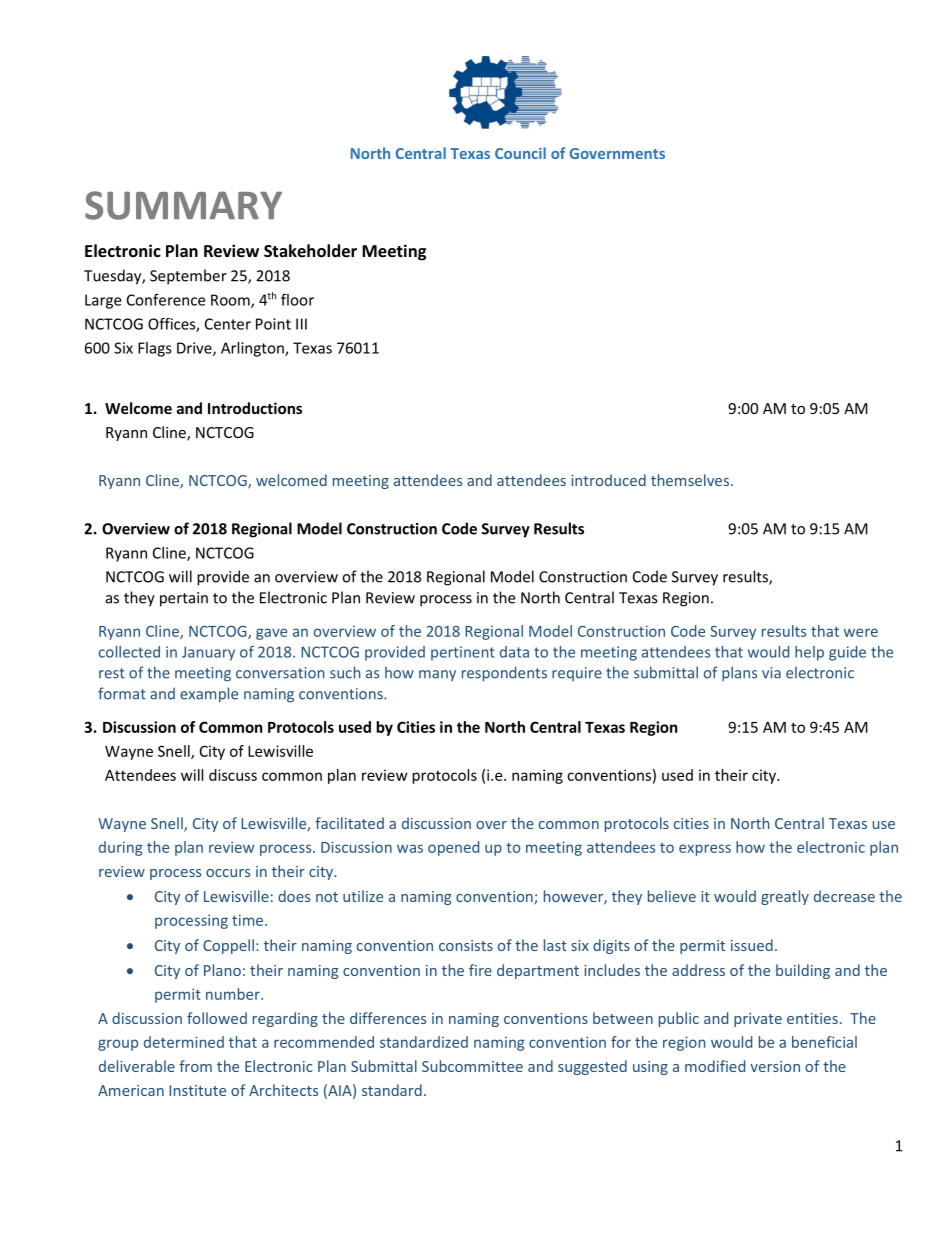  I want to click on themselves, so click(690, 480).
